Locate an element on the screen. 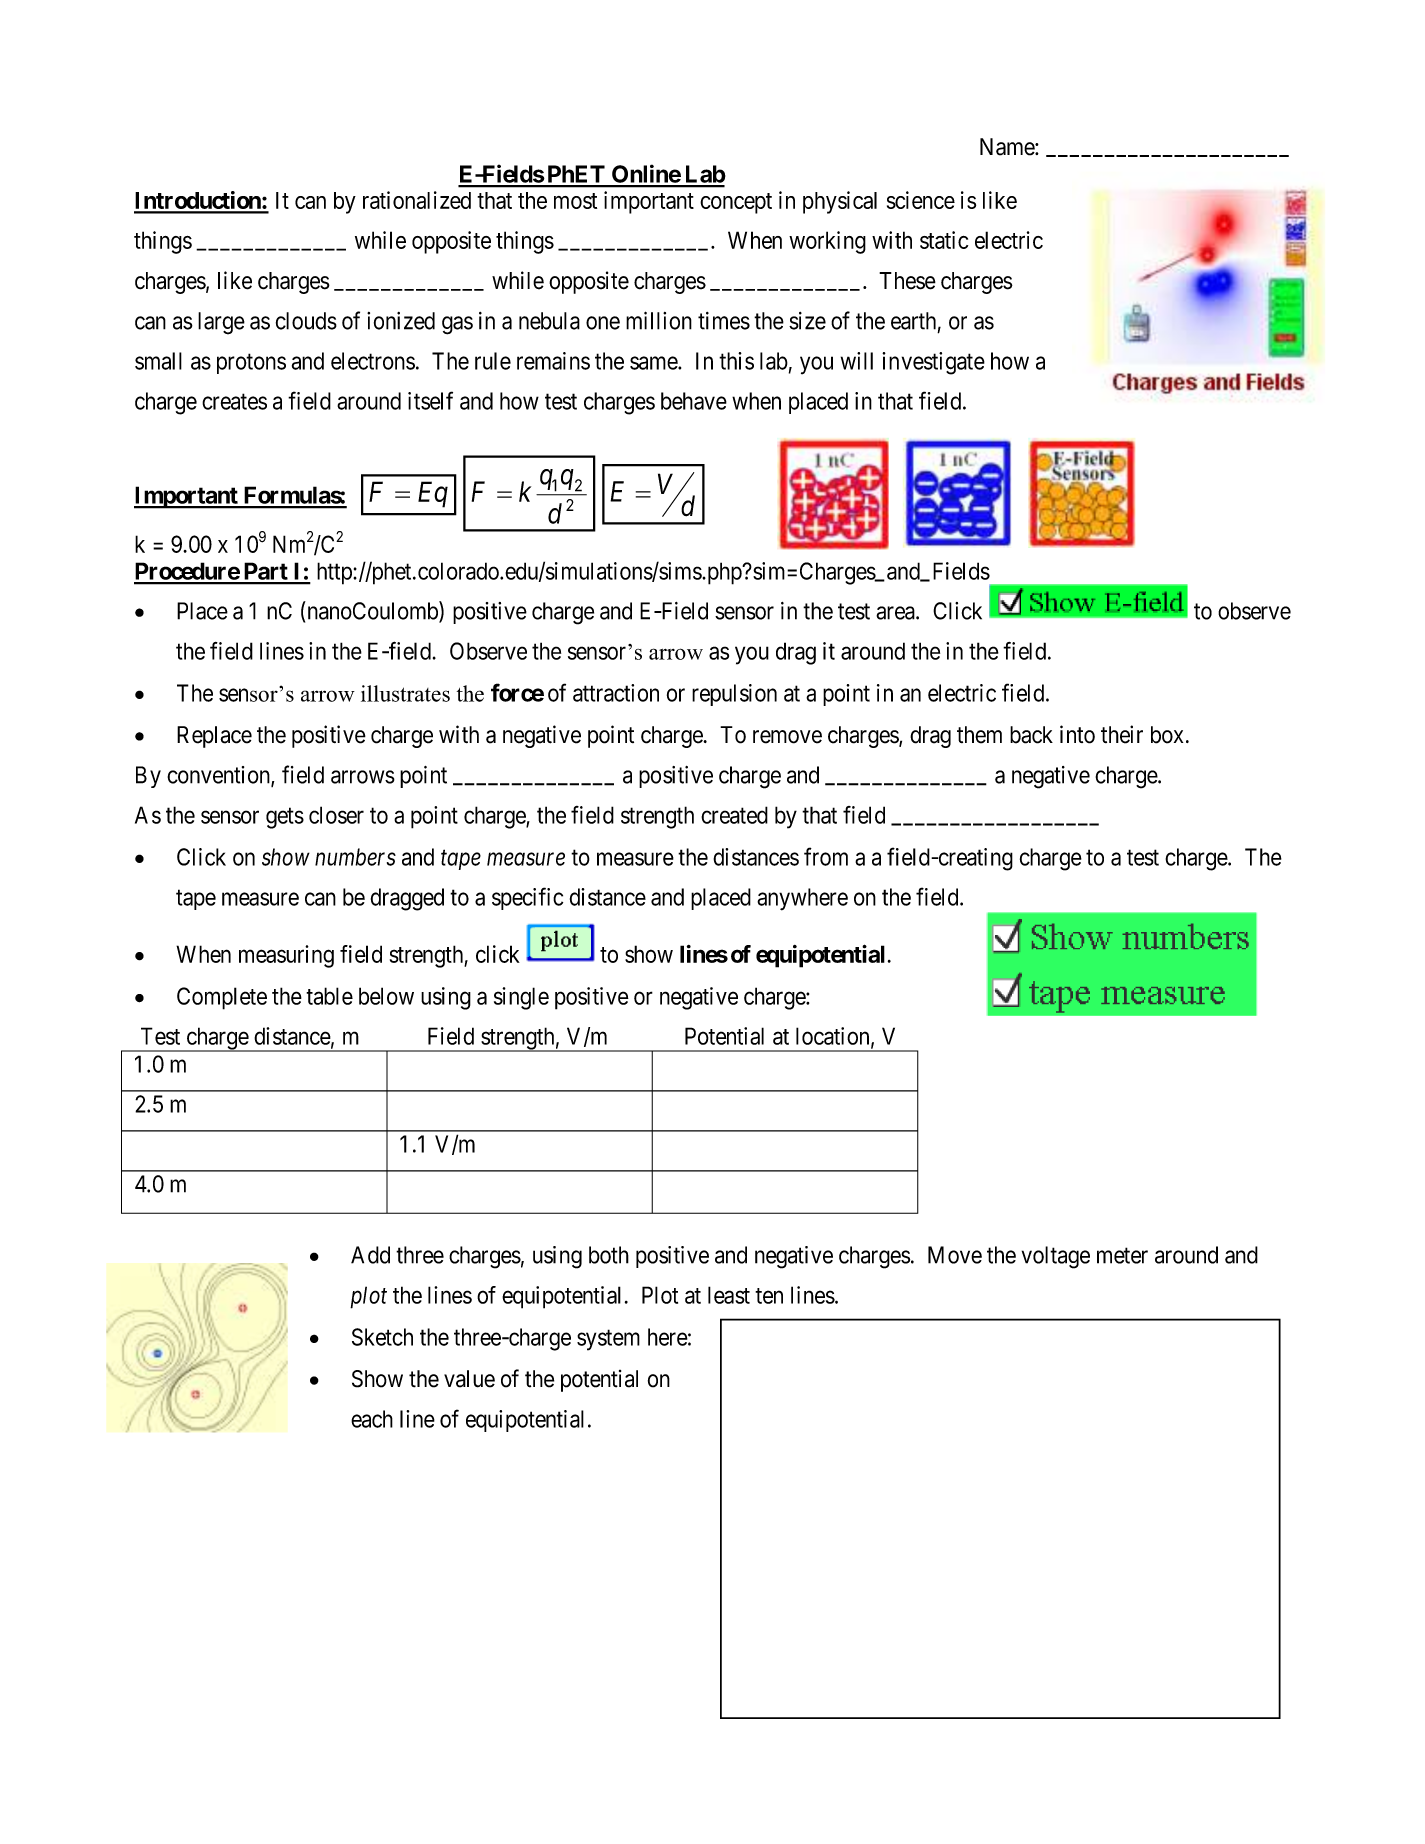  Complete is located at coordinates (222, 998).
